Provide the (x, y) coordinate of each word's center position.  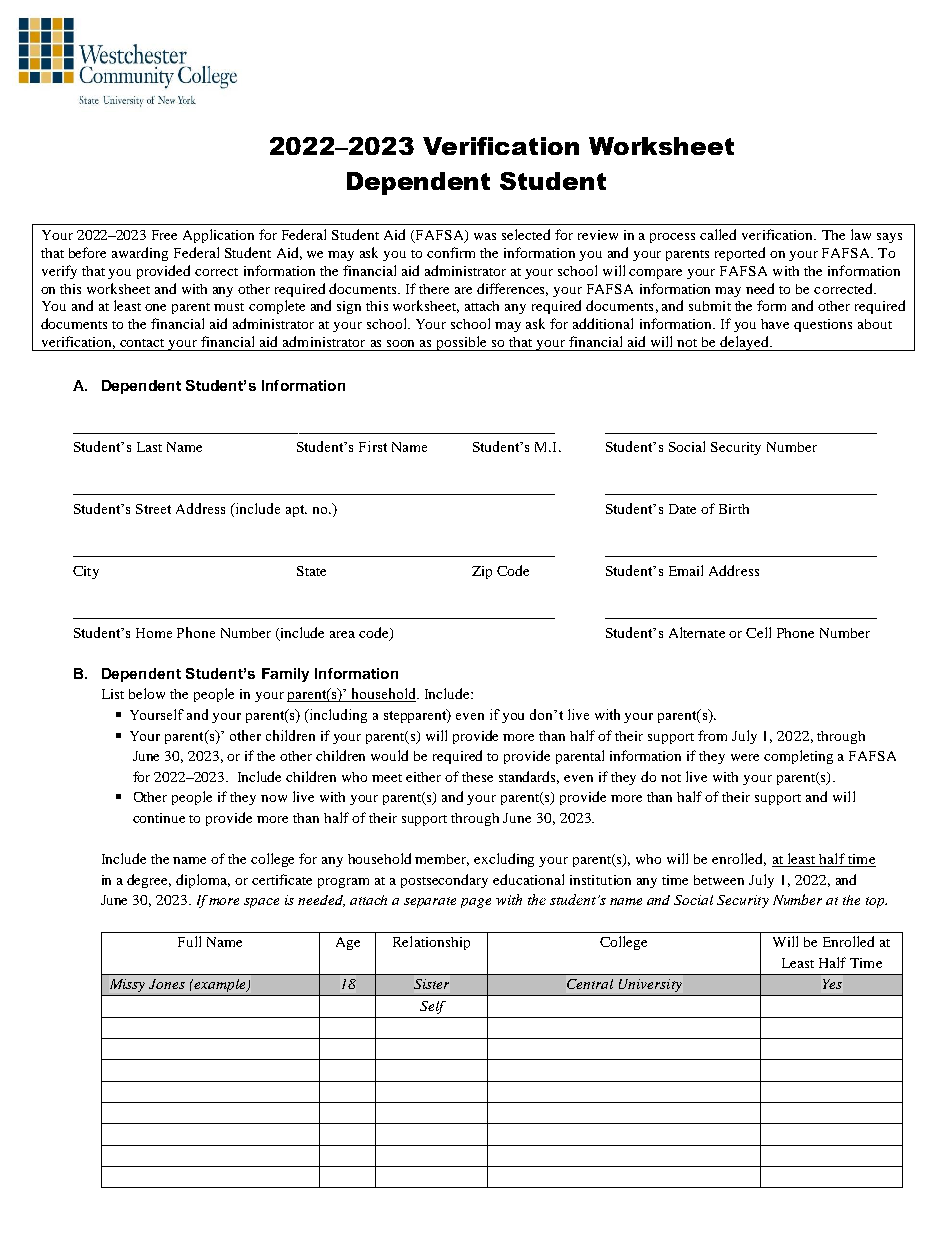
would (389, 755)
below (147, 693)
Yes (832, 984)
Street (153, 509)
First (373, 446)
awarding (140, 254)
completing (798, 757)
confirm (451, 252)
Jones (167, 984)
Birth (734, 509)
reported (740, 254)
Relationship (431, 943)
